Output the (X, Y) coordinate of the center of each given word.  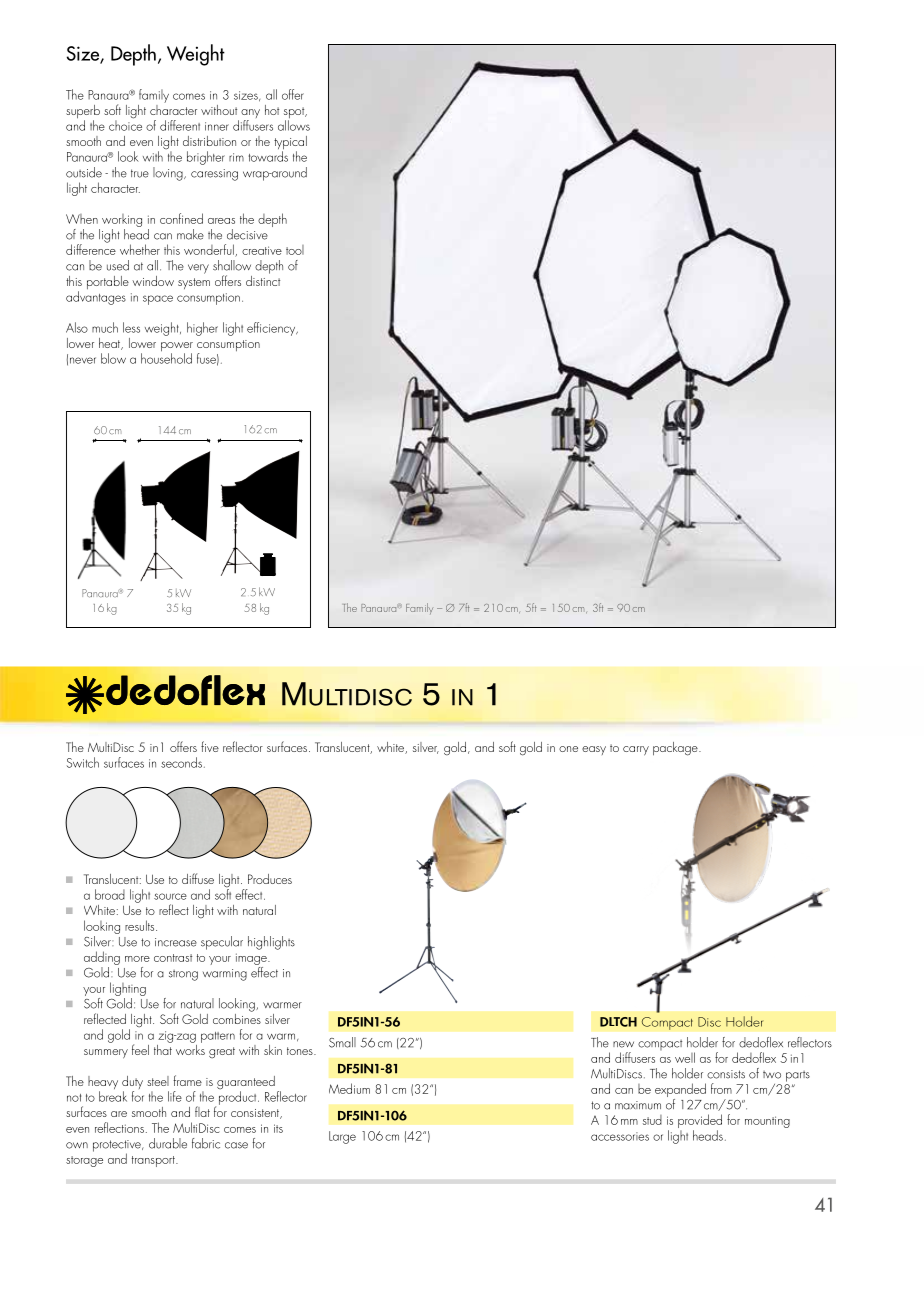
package (676, 749)
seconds (181, 762)
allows (294, 125)
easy (594, 750)
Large (342, 1137)
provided (700, 1122)
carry (636, 751)
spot (295, 114)
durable (168, 1143)
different (180, 125)
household (166, 357)
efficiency (272, 329)
